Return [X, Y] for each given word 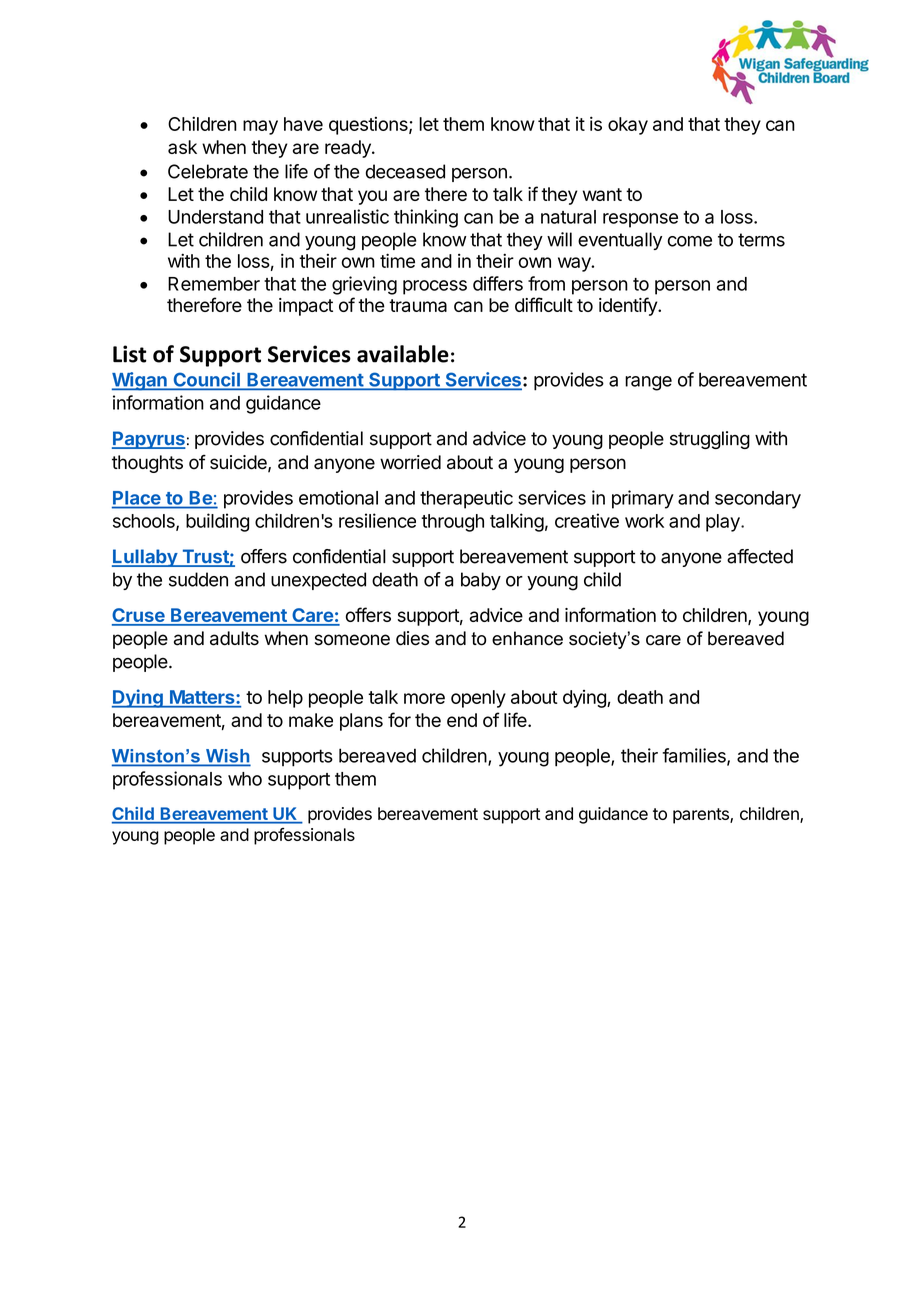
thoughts [147, 464]
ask [182, 147]
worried [410, 462]
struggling [710, 440]
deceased [405, 171]
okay [628, 126]
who [245, 779]
